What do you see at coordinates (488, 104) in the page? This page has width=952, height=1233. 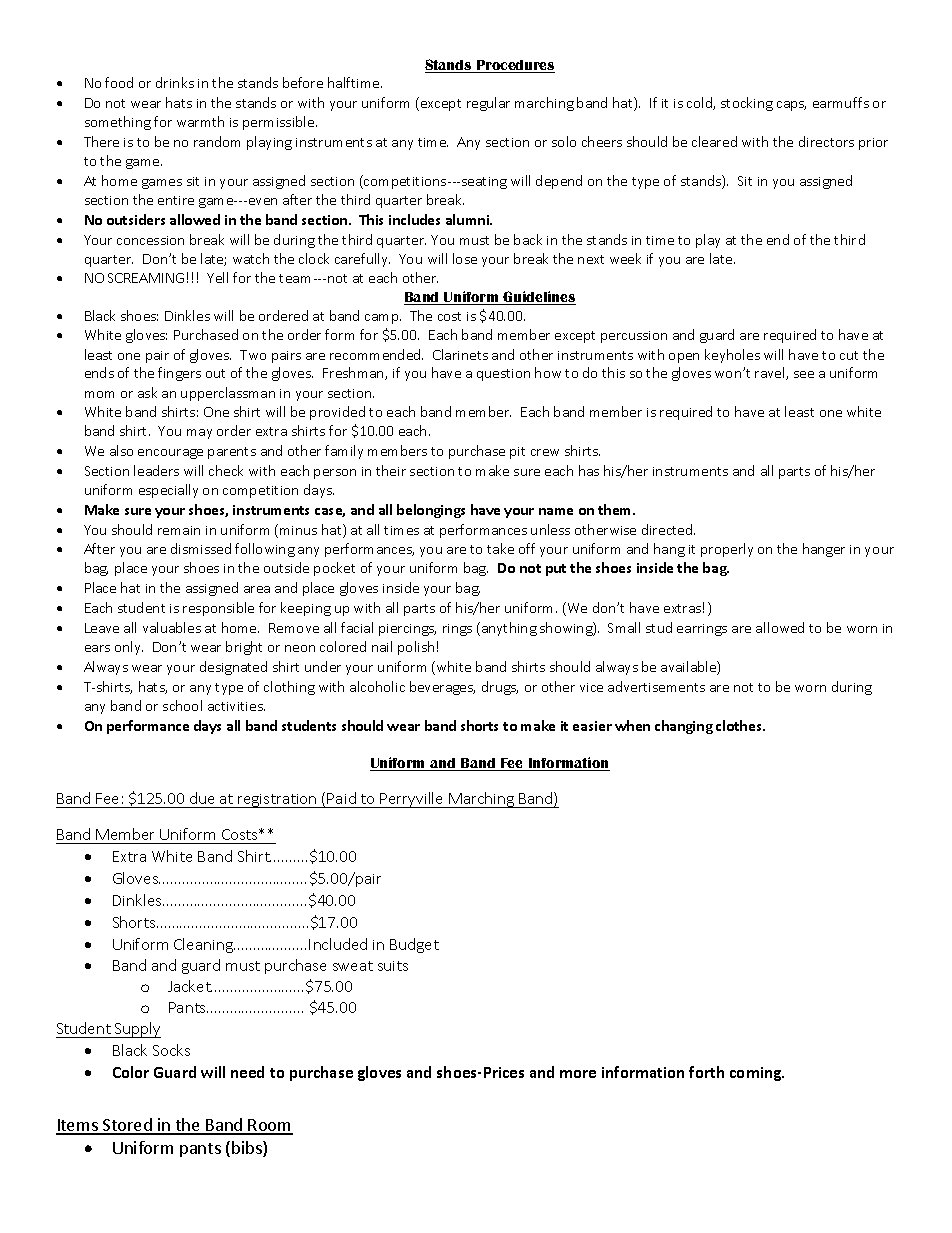 I see `regular` at bounding box center [488, 104].
